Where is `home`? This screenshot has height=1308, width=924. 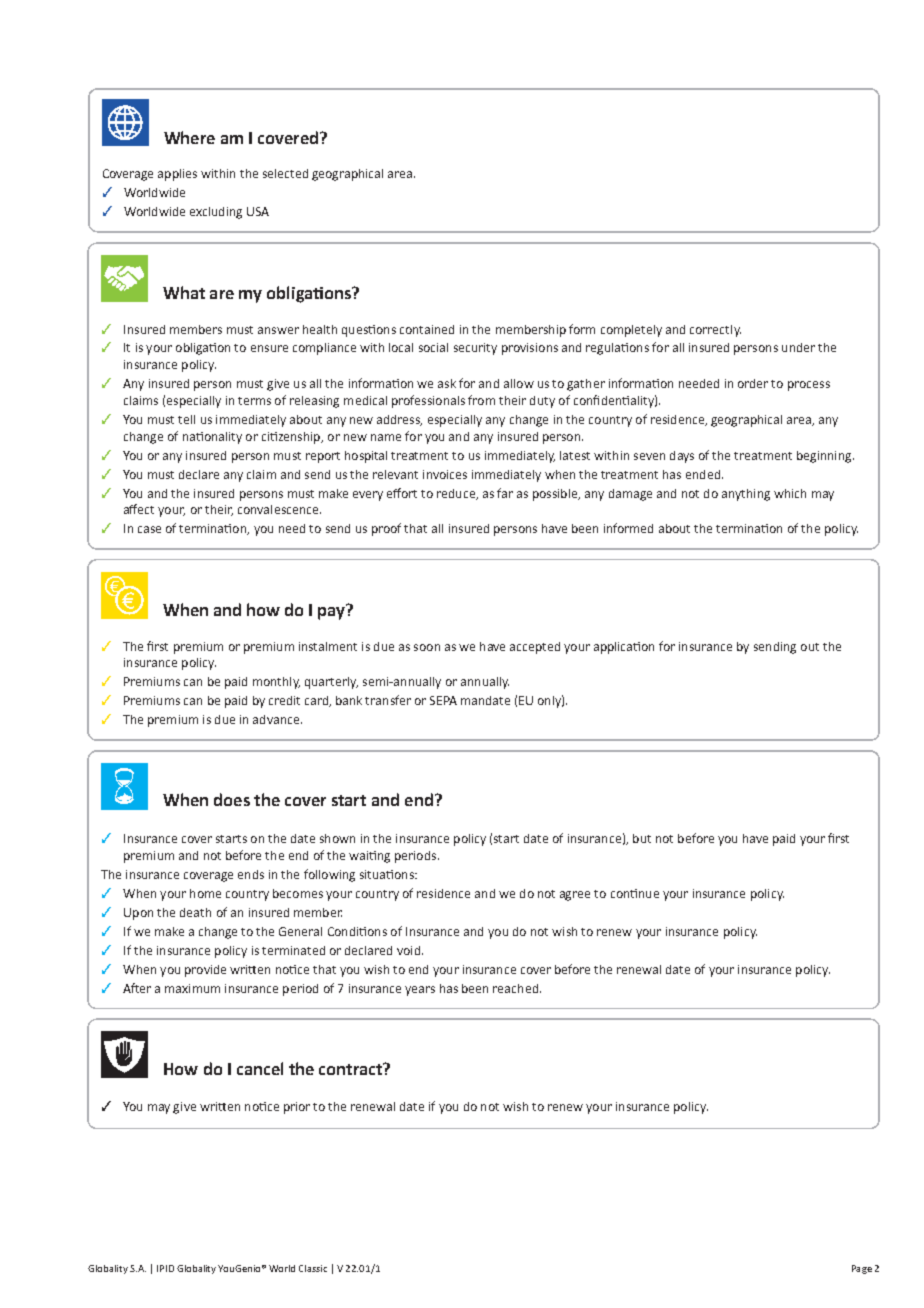
home is located at coordinates (205, 893).
